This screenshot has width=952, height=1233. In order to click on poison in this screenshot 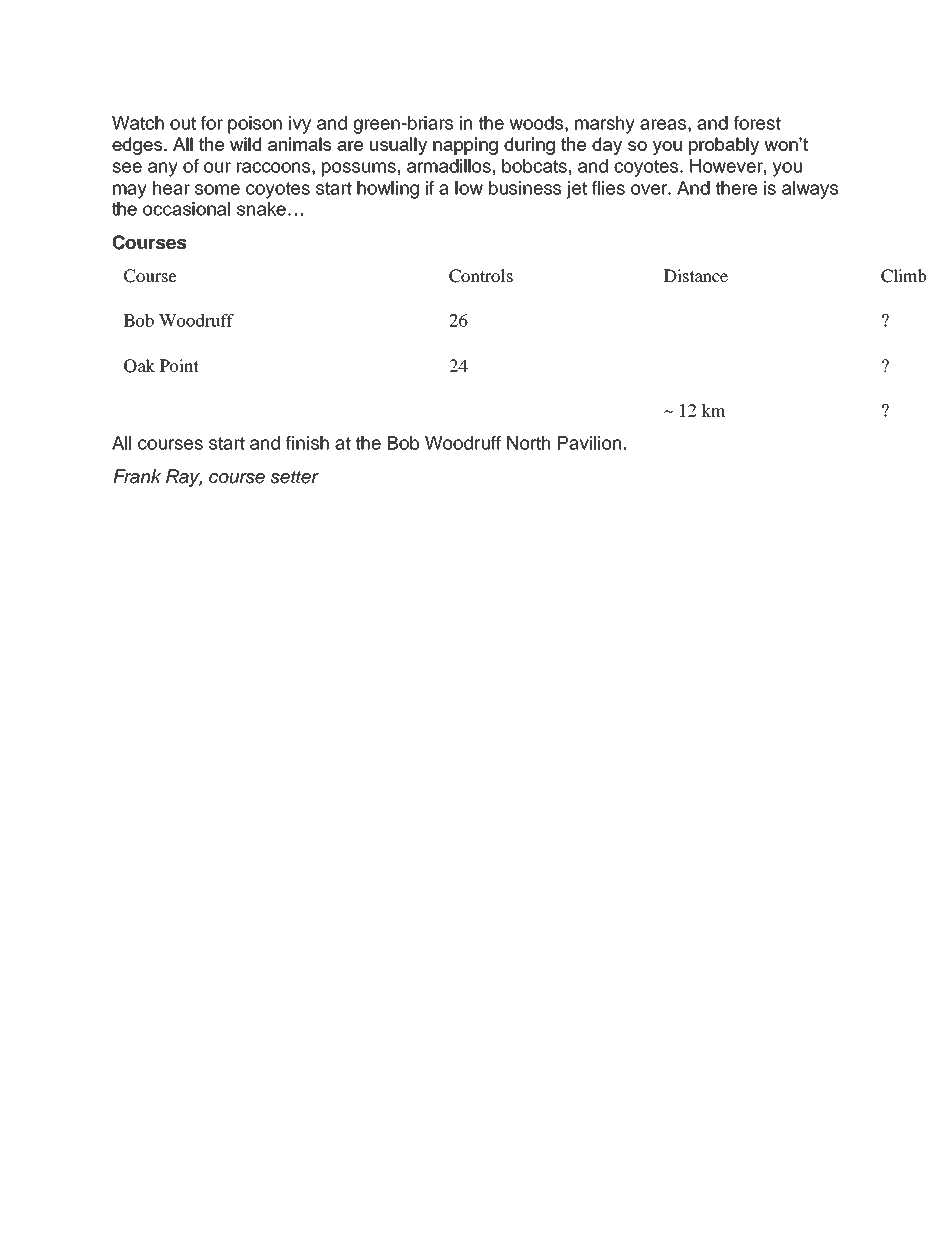, I will do `click(255, 125)`.
